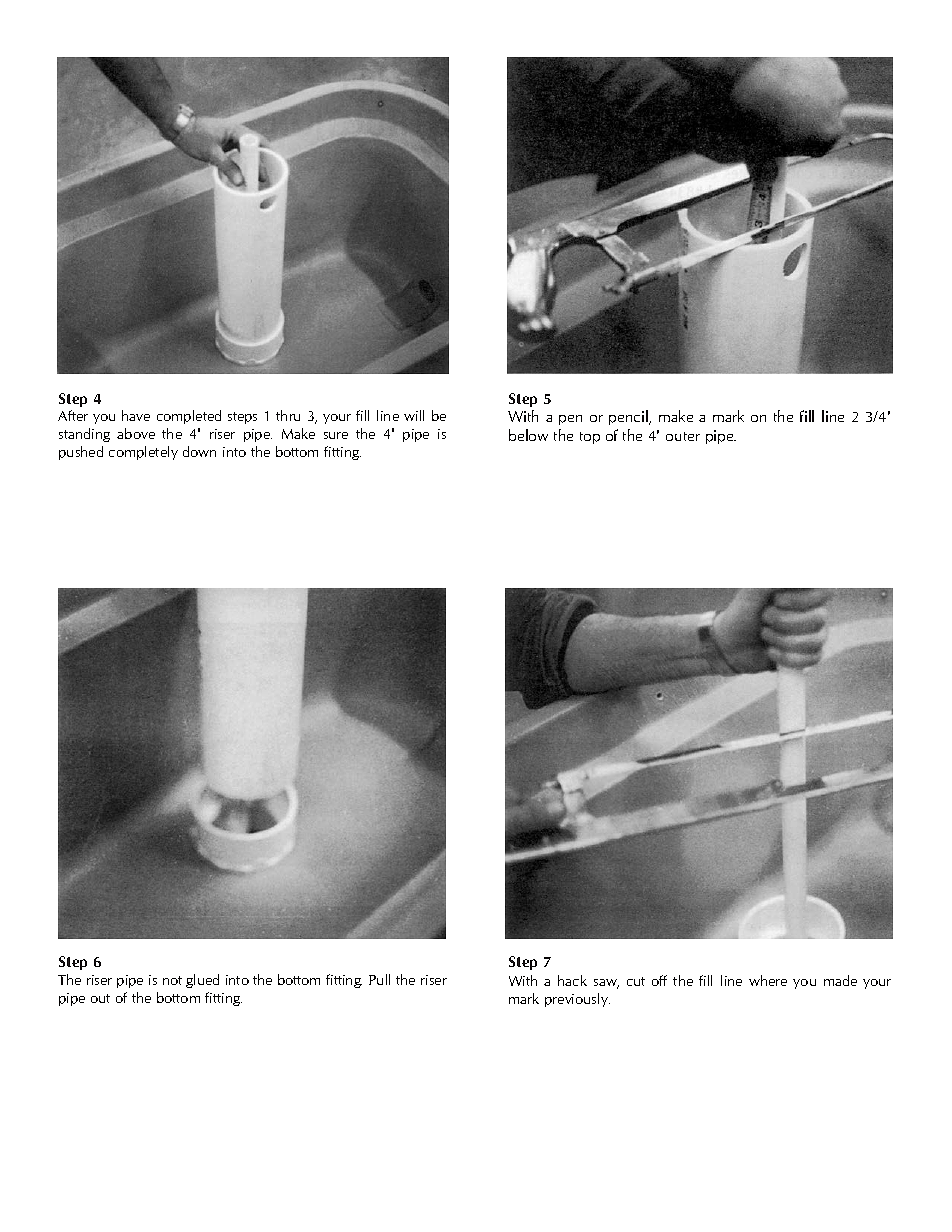 The height and width of the screenshot is (1232, 952). Describe the element at coordinates (379, 979) in the screenshot. I see `Pull` at that location.
